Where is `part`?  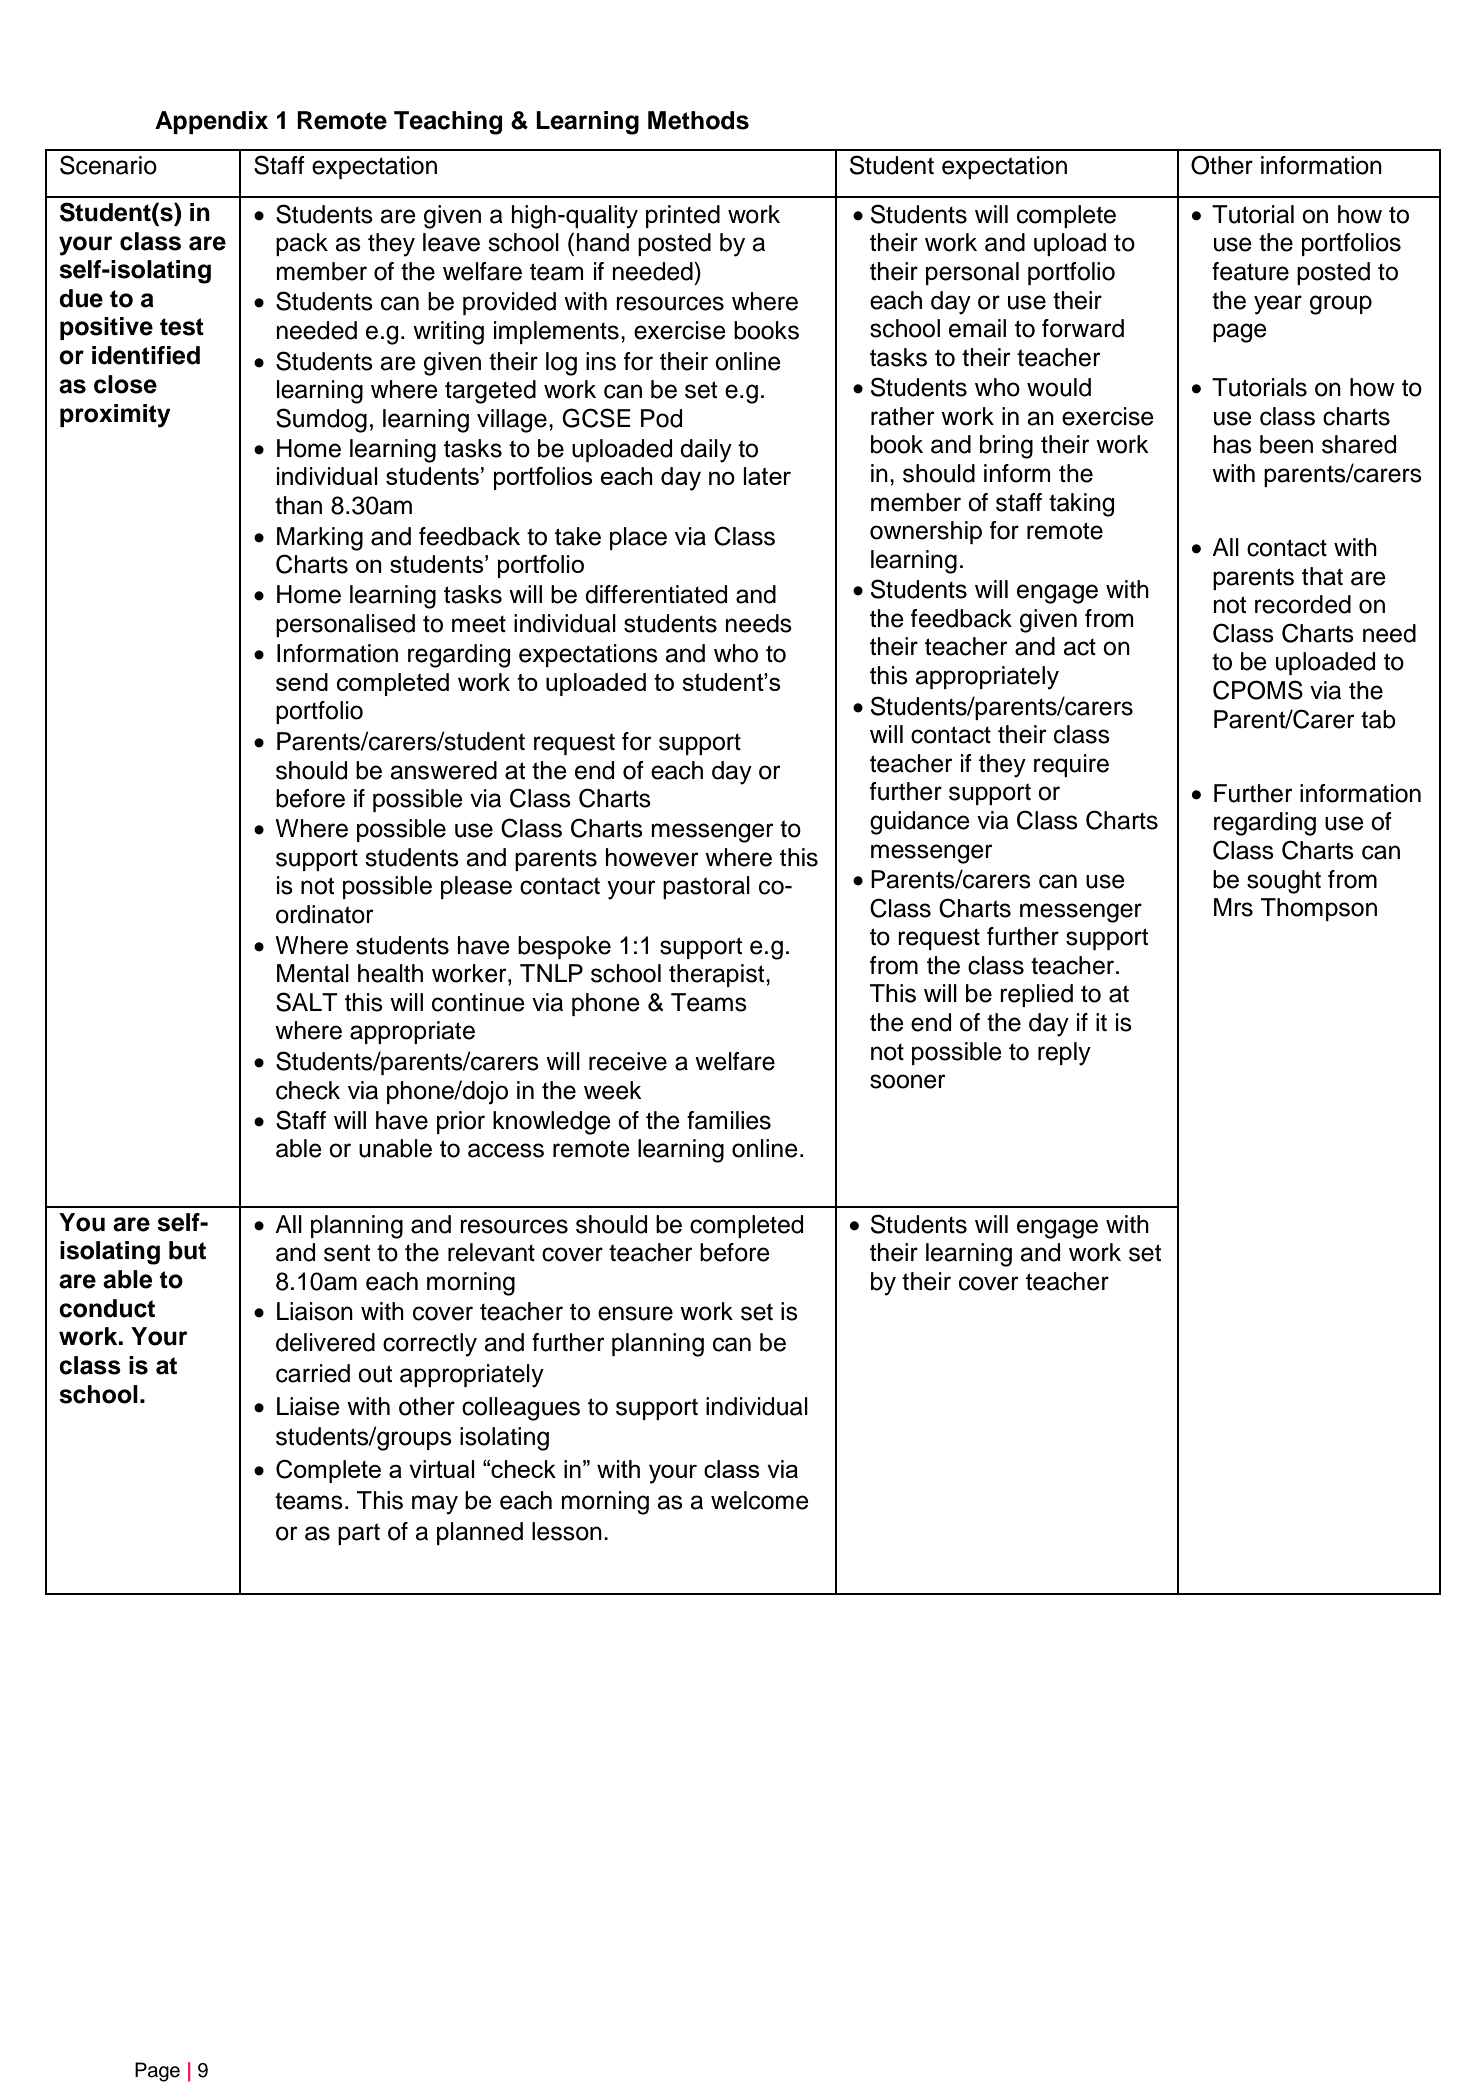
part is located at coordinates (359, 1534).
